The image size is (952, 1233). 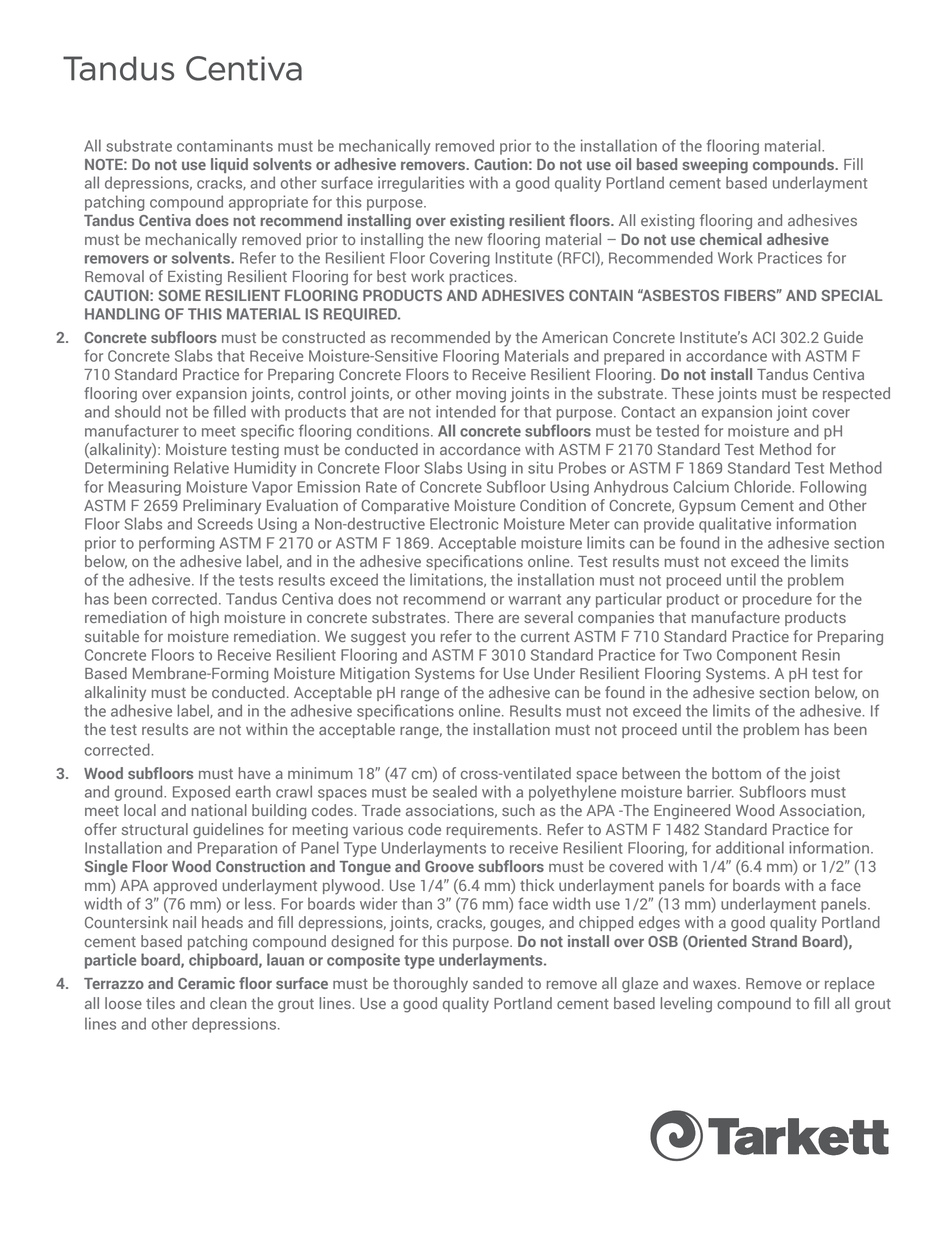 I want to click on moving, so click(x=481, y=395).
